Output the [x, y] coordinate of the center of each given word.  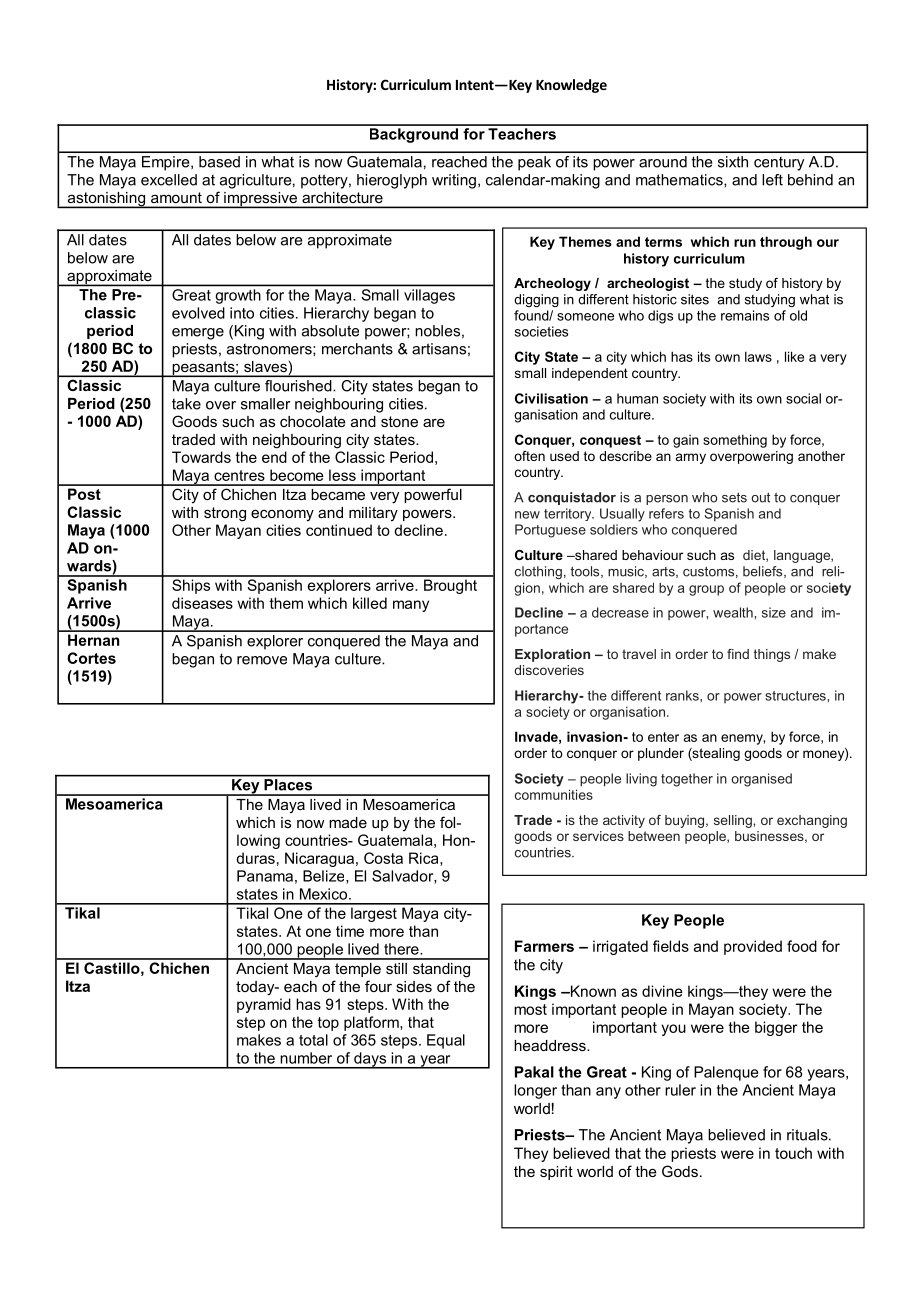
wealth [734, 612]
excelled [169, 180]
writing [454, 181]
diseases [202, 603]
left [772, 180]
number [306, 1058]
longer [535, 1091]
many [411, 606]
